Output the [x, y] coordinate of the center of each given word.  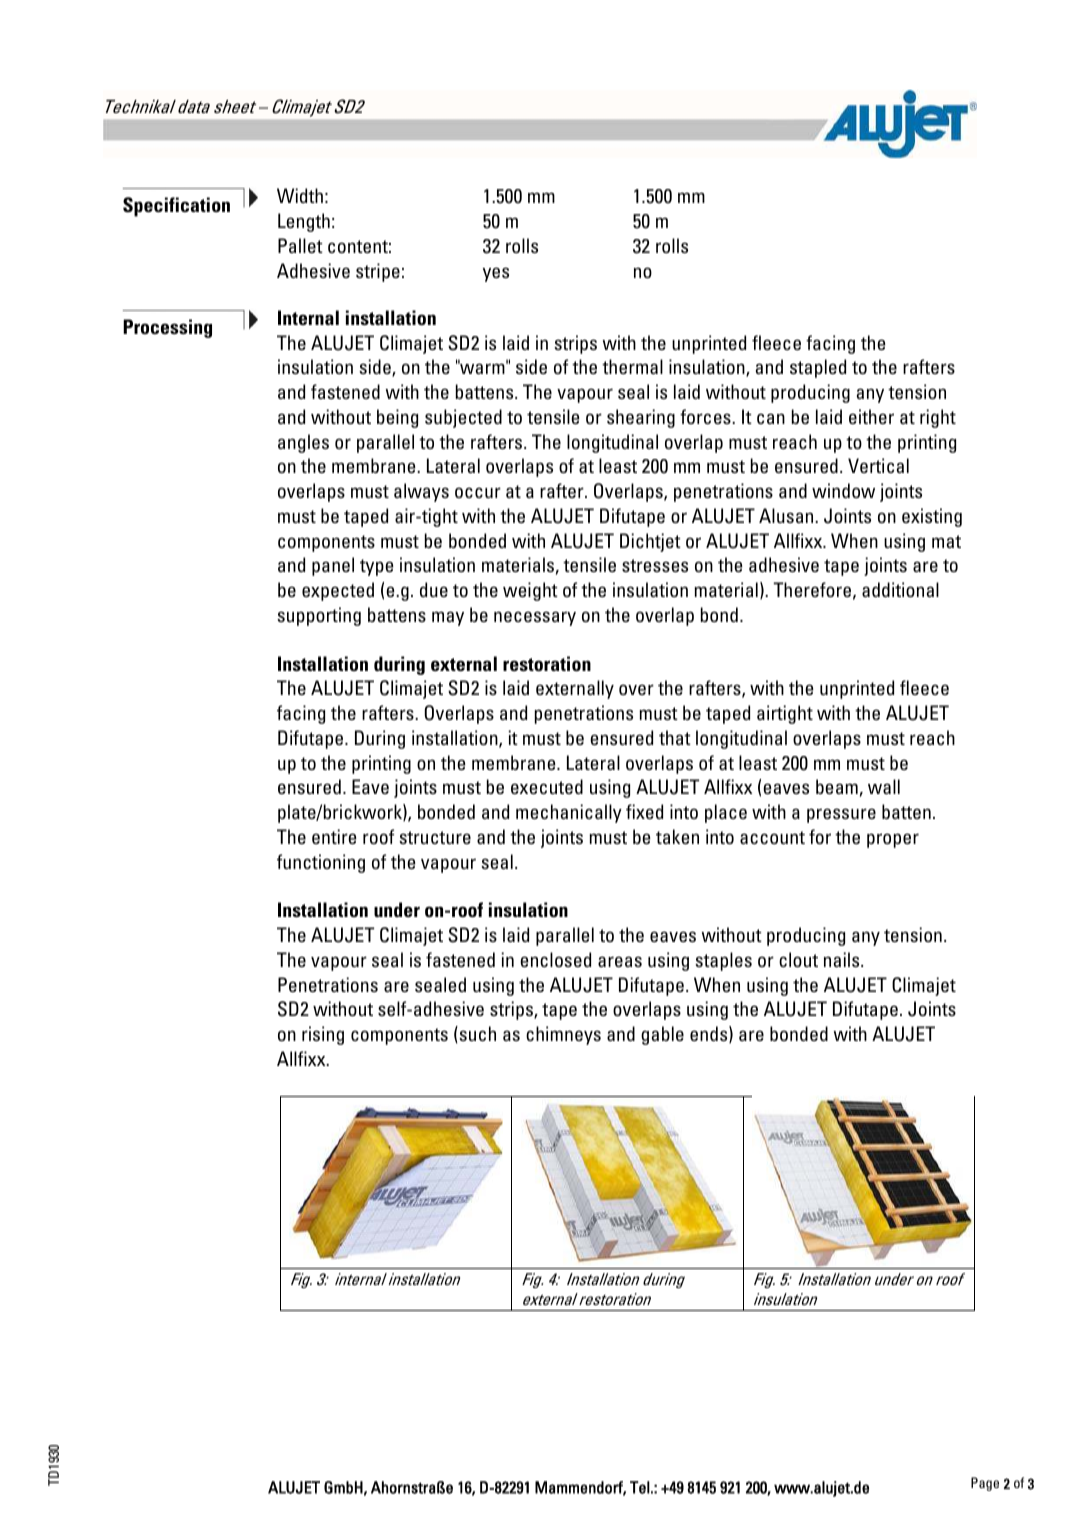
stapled [818, 368]
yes [496, 274]
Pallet [300, 245]
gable [662, 1035]
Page [985, 1484]
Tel [640, 1487]
